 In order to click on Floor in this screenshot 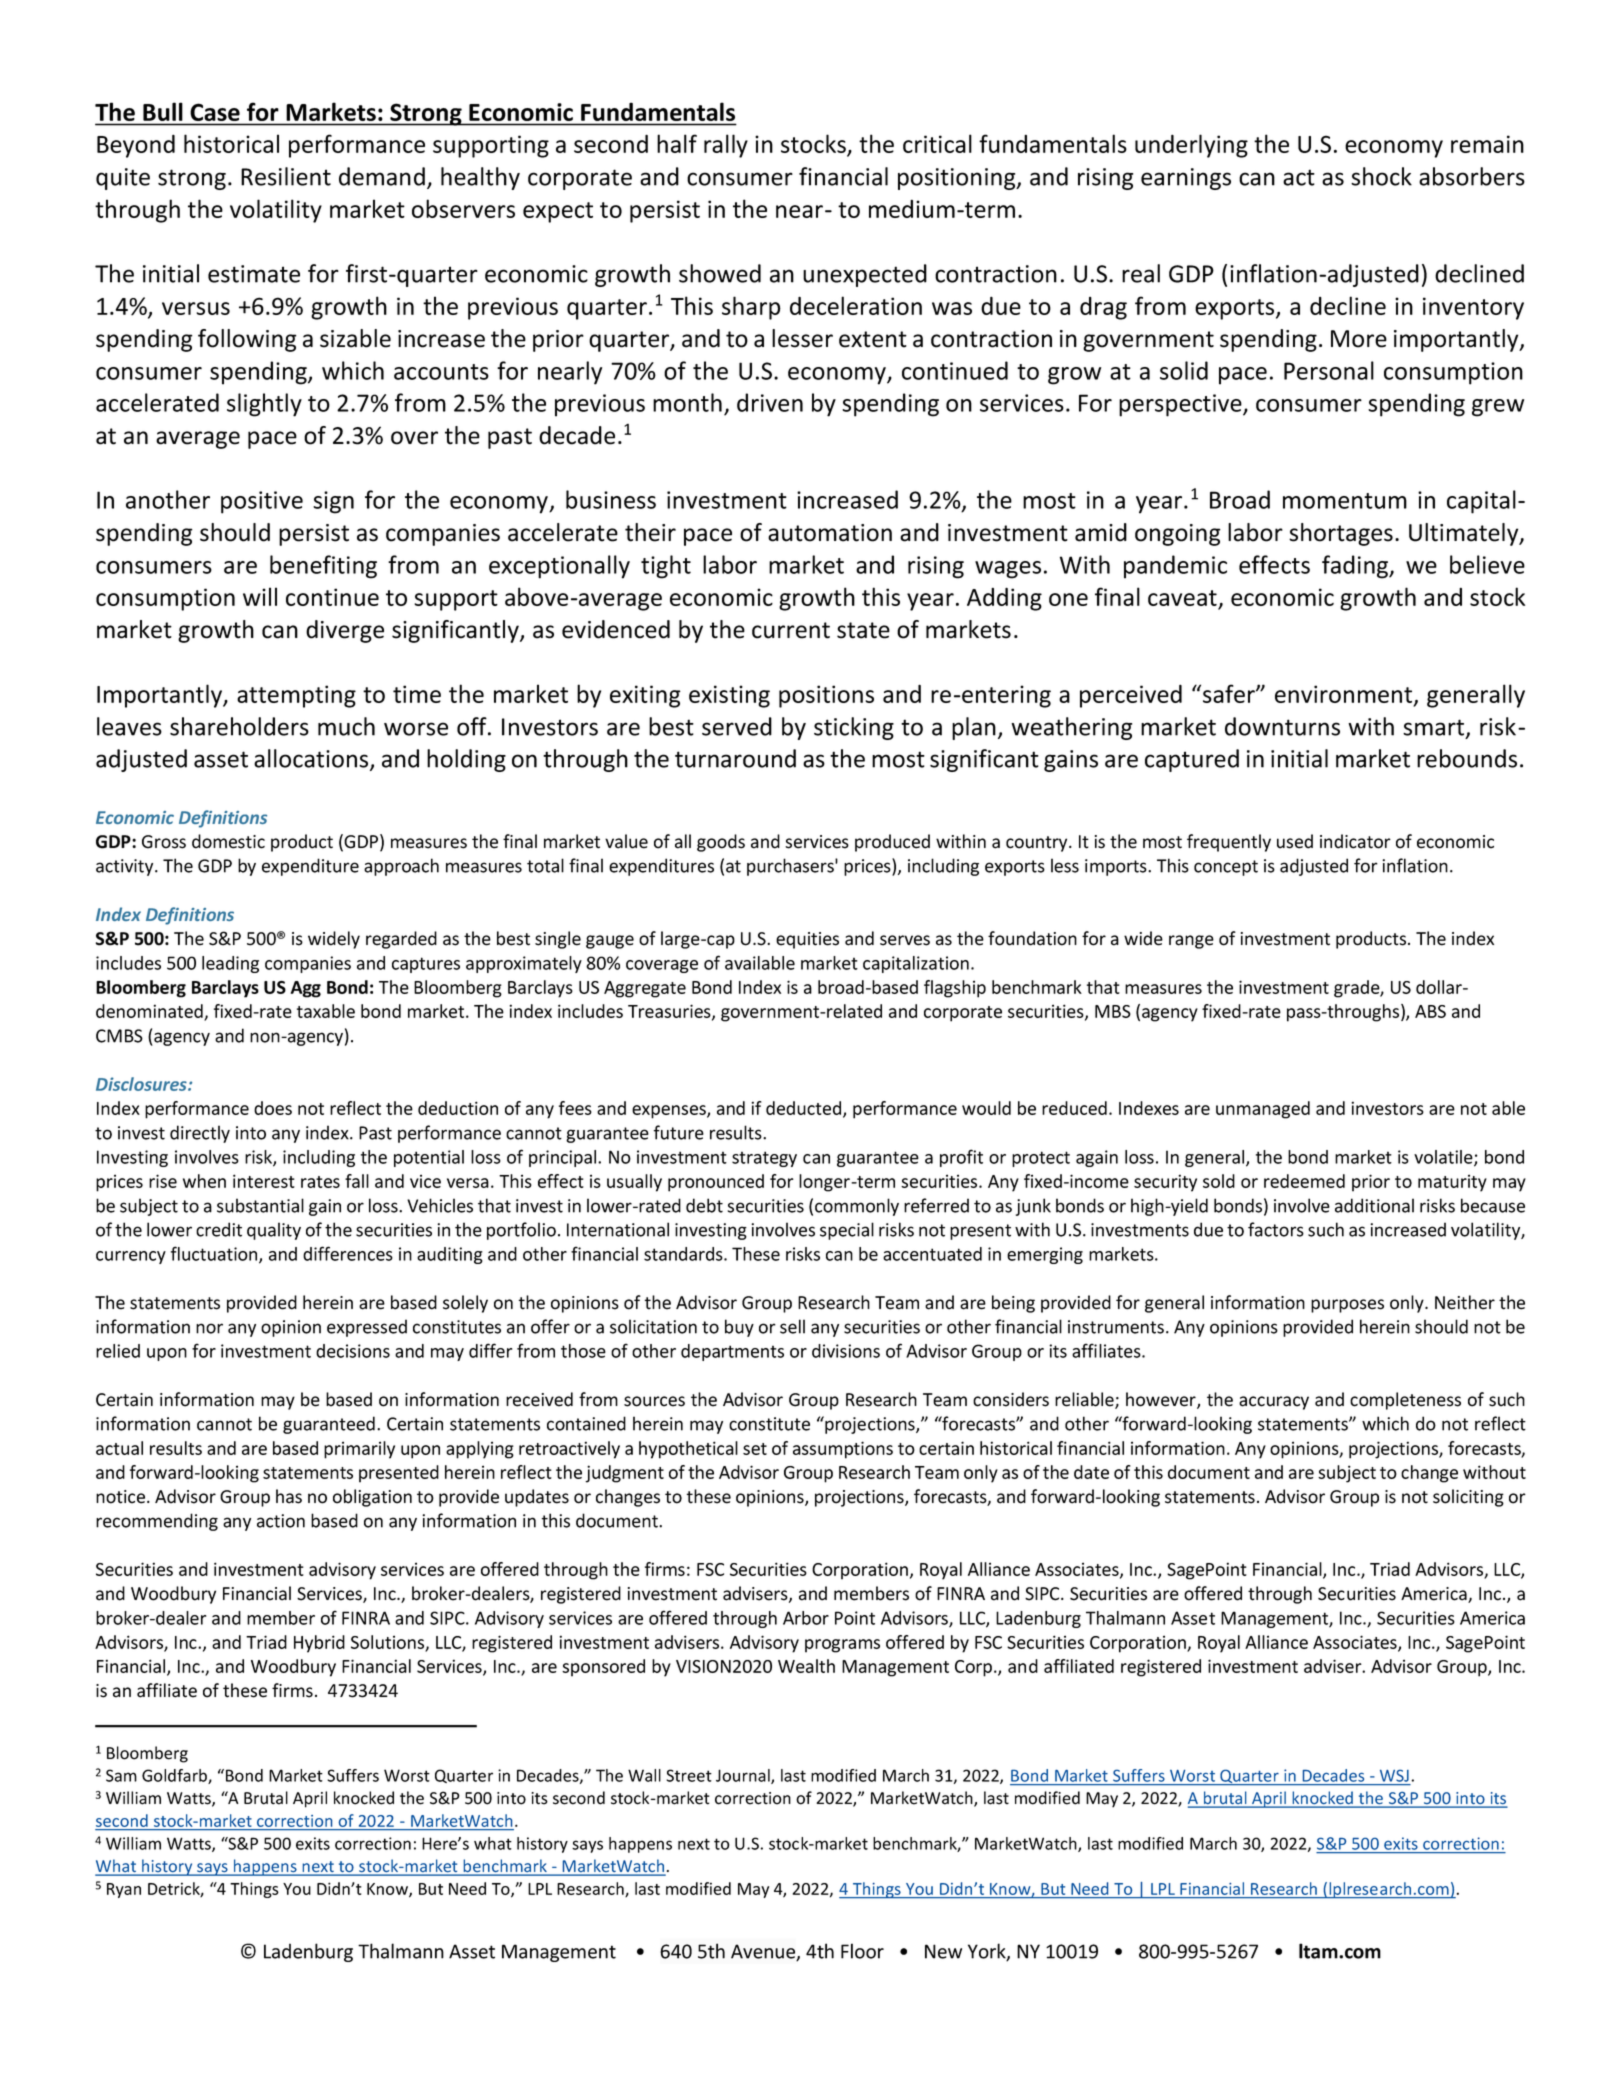, I will do `click(862, 1951)`.
